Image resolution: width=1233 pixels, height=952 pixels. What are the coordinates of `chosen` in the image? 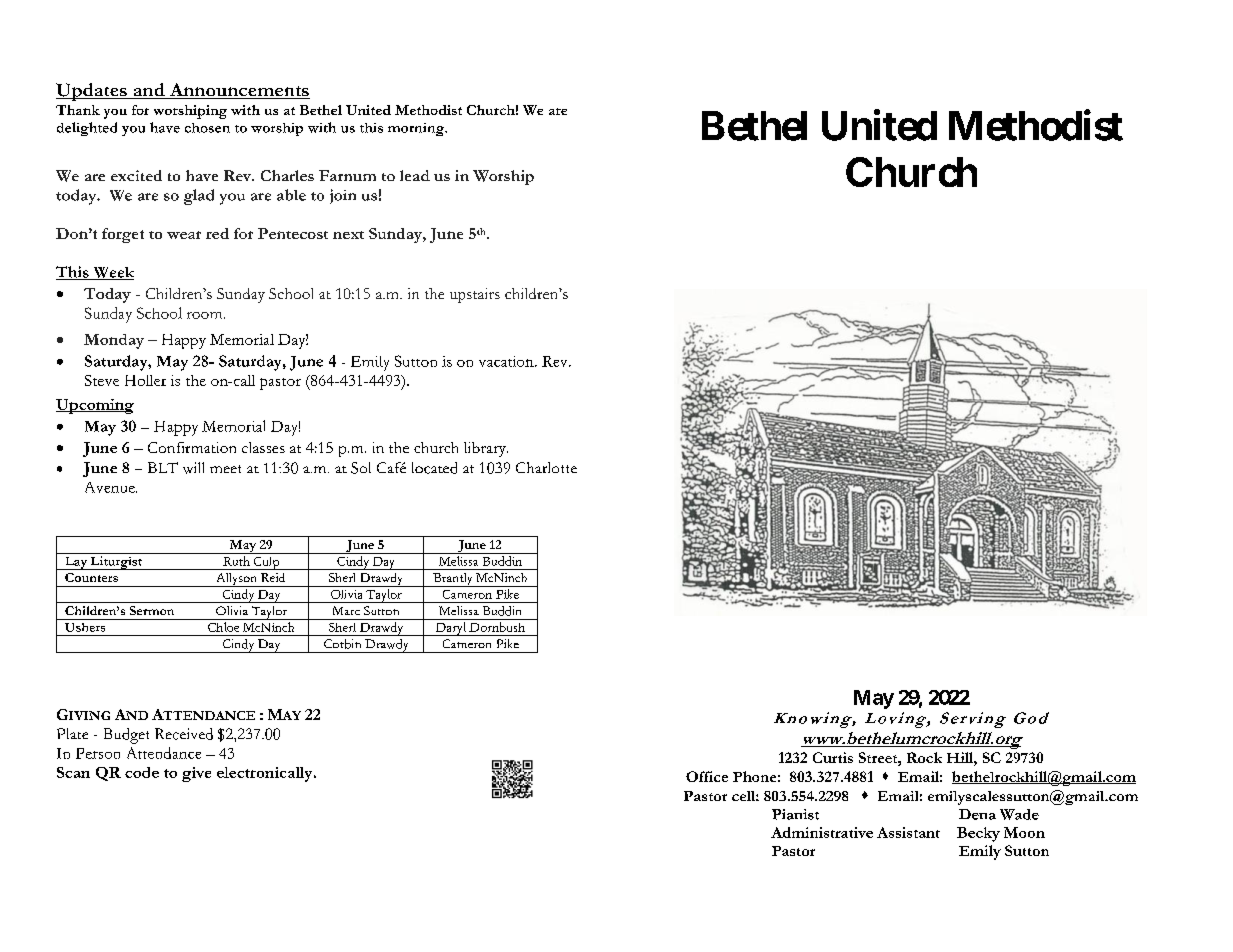 It's located at (207, 128).
